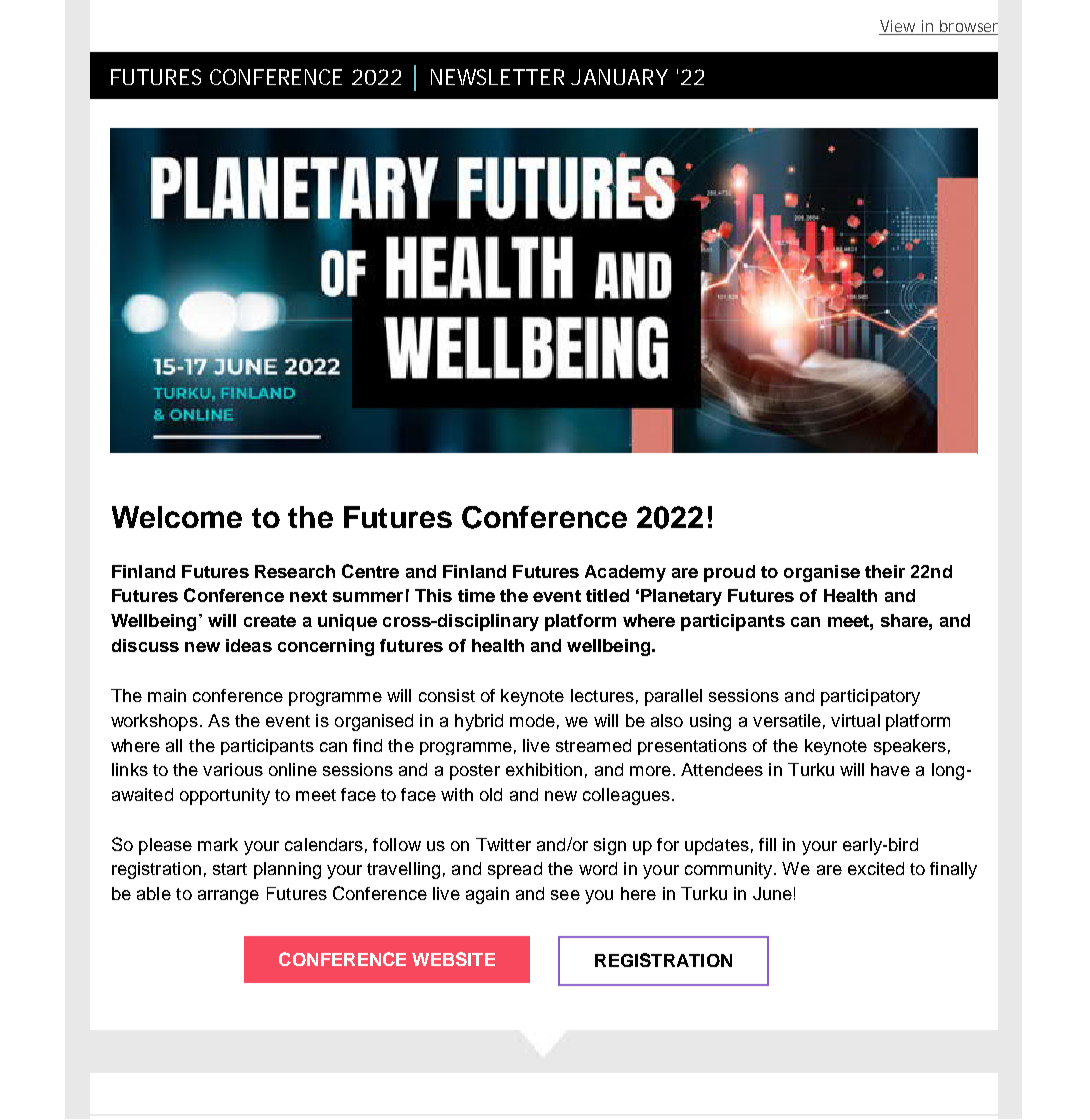  Describe the element at coordinates (870, 697) in the screenshot. I see `participatory` at that location.
